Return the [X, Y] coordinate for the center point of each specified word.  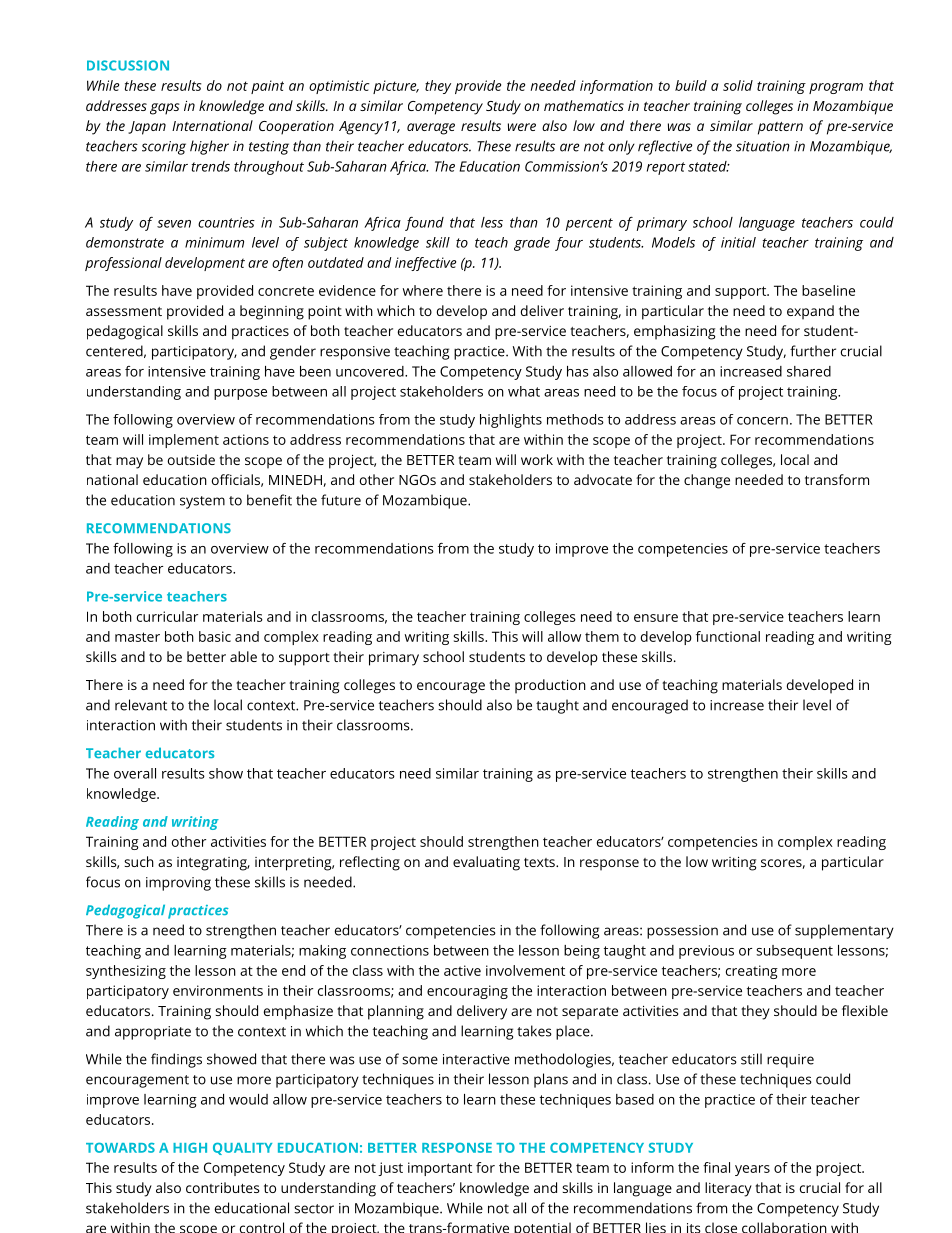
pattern [780, 128]
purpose [240, 394]
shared [809, 371]
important [440, 1169]
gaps [165, 109]
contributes [222, 1187]
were [522, 127]
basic [215, 636]
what [524, 391]
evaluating [486, 863]
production [550, 686]
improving [178, 884]
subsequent [794, 952]
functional [728, 636]
